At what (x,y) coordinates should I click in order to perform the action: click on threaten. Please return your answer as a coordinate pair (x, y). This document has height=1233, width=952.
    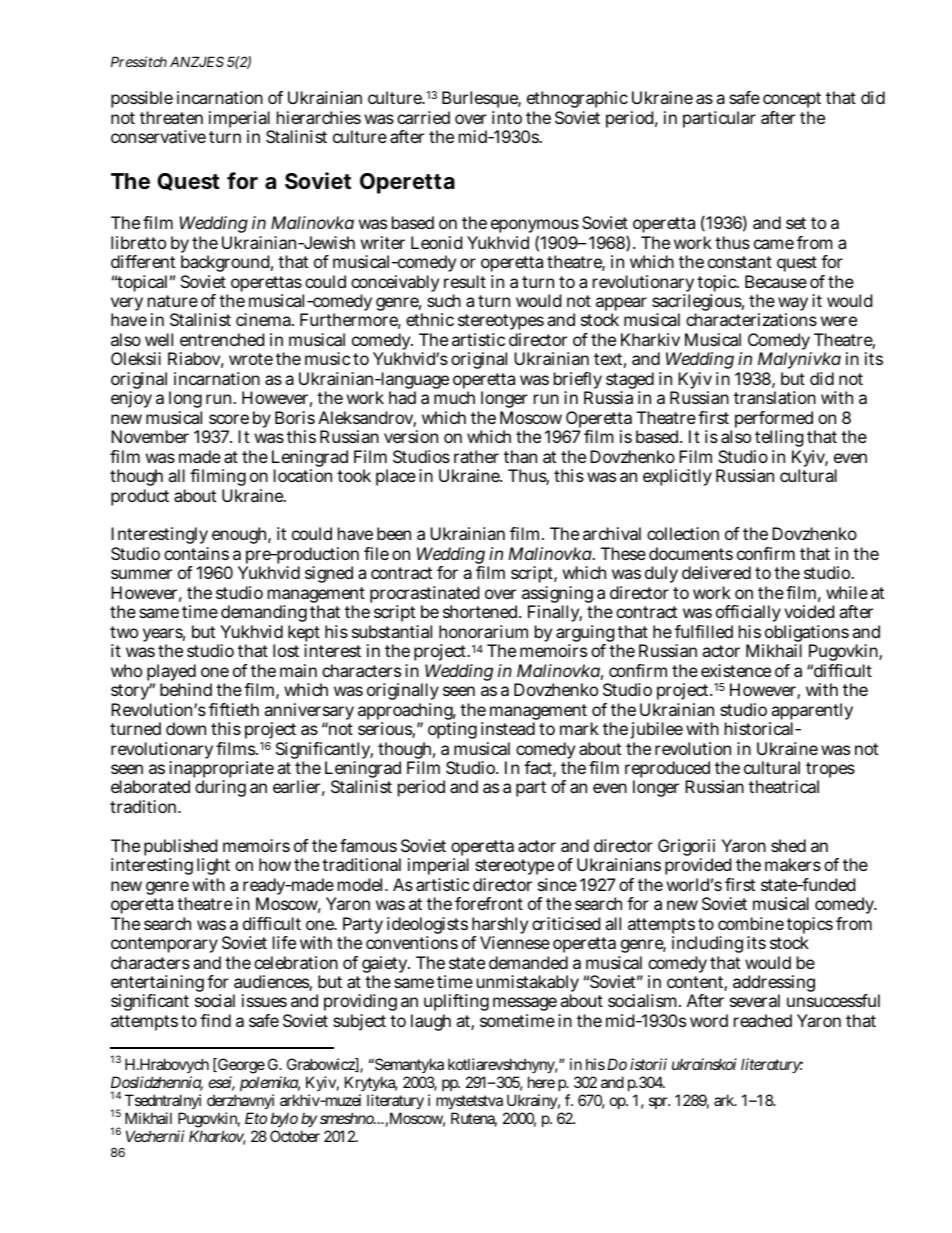
    Looking at the image, I should click on (171, 117).
